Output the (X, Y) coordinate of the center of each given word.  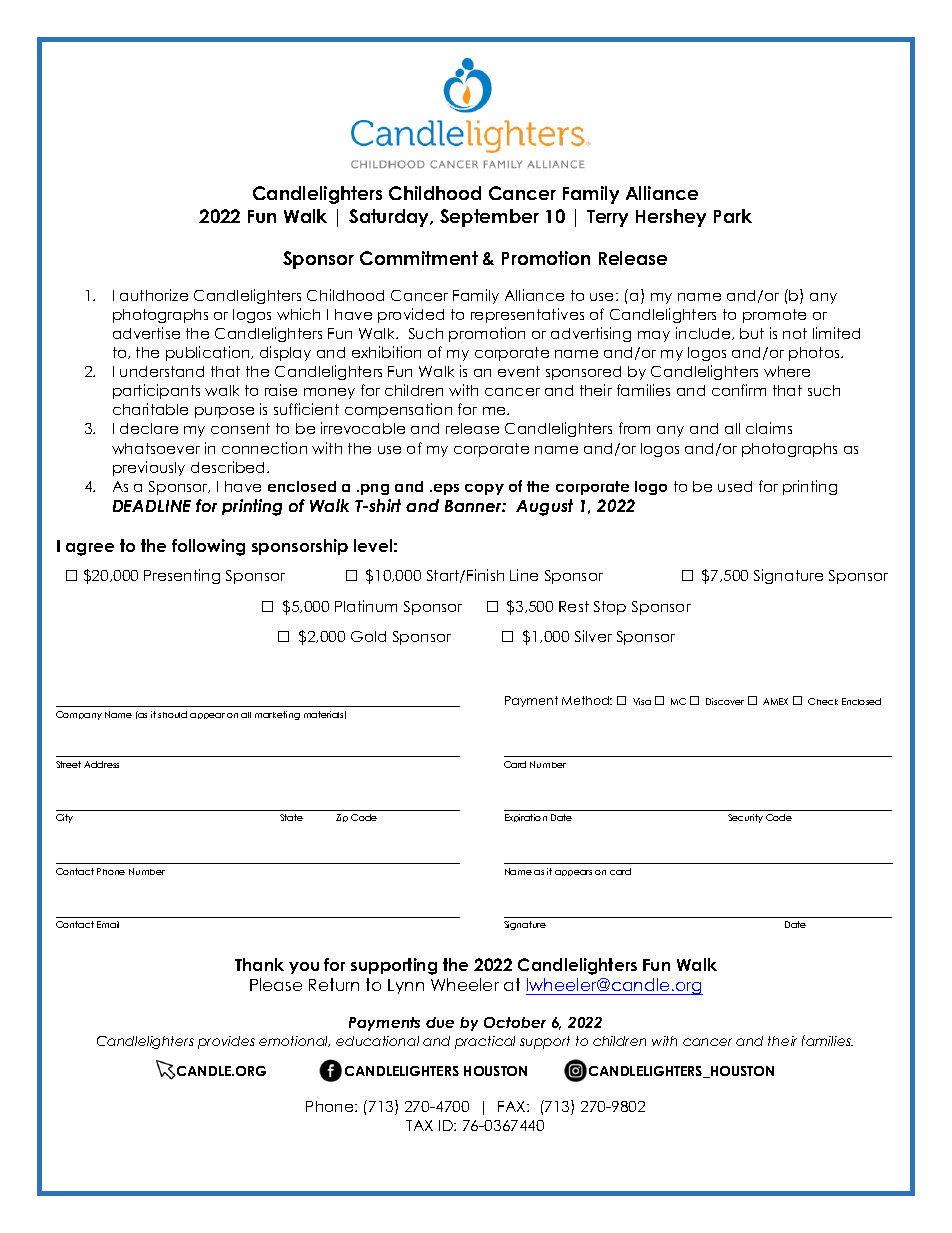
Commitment (419, 258)
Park (733, 216)
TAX (419, 1125)
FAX (513, 1106)
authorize (154, 295)
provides (226, 1042)
